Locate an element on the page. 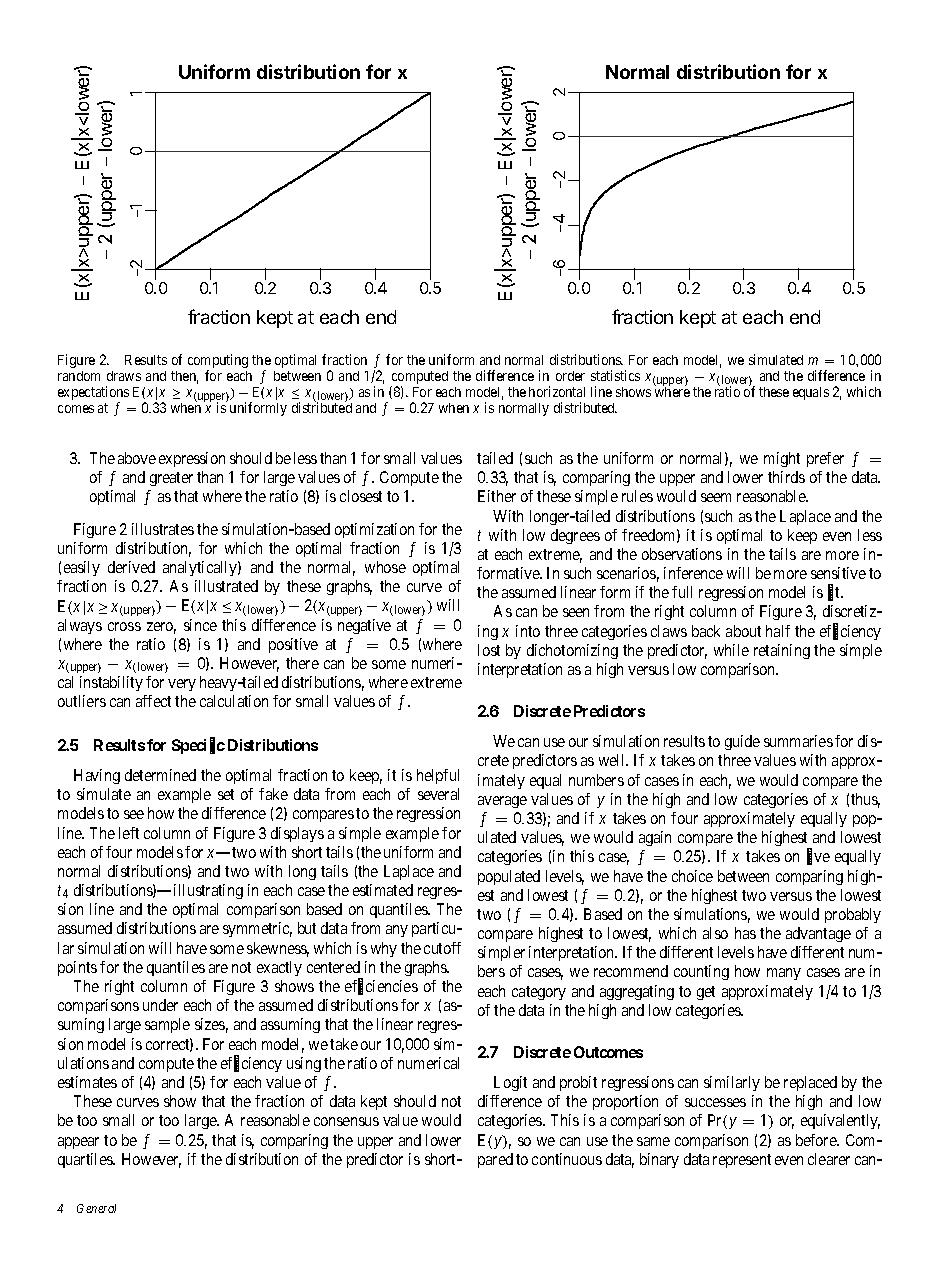 Image resolution: width=952 pixels, height=1270 pixels. derived is located at coordinates (131, 567).
